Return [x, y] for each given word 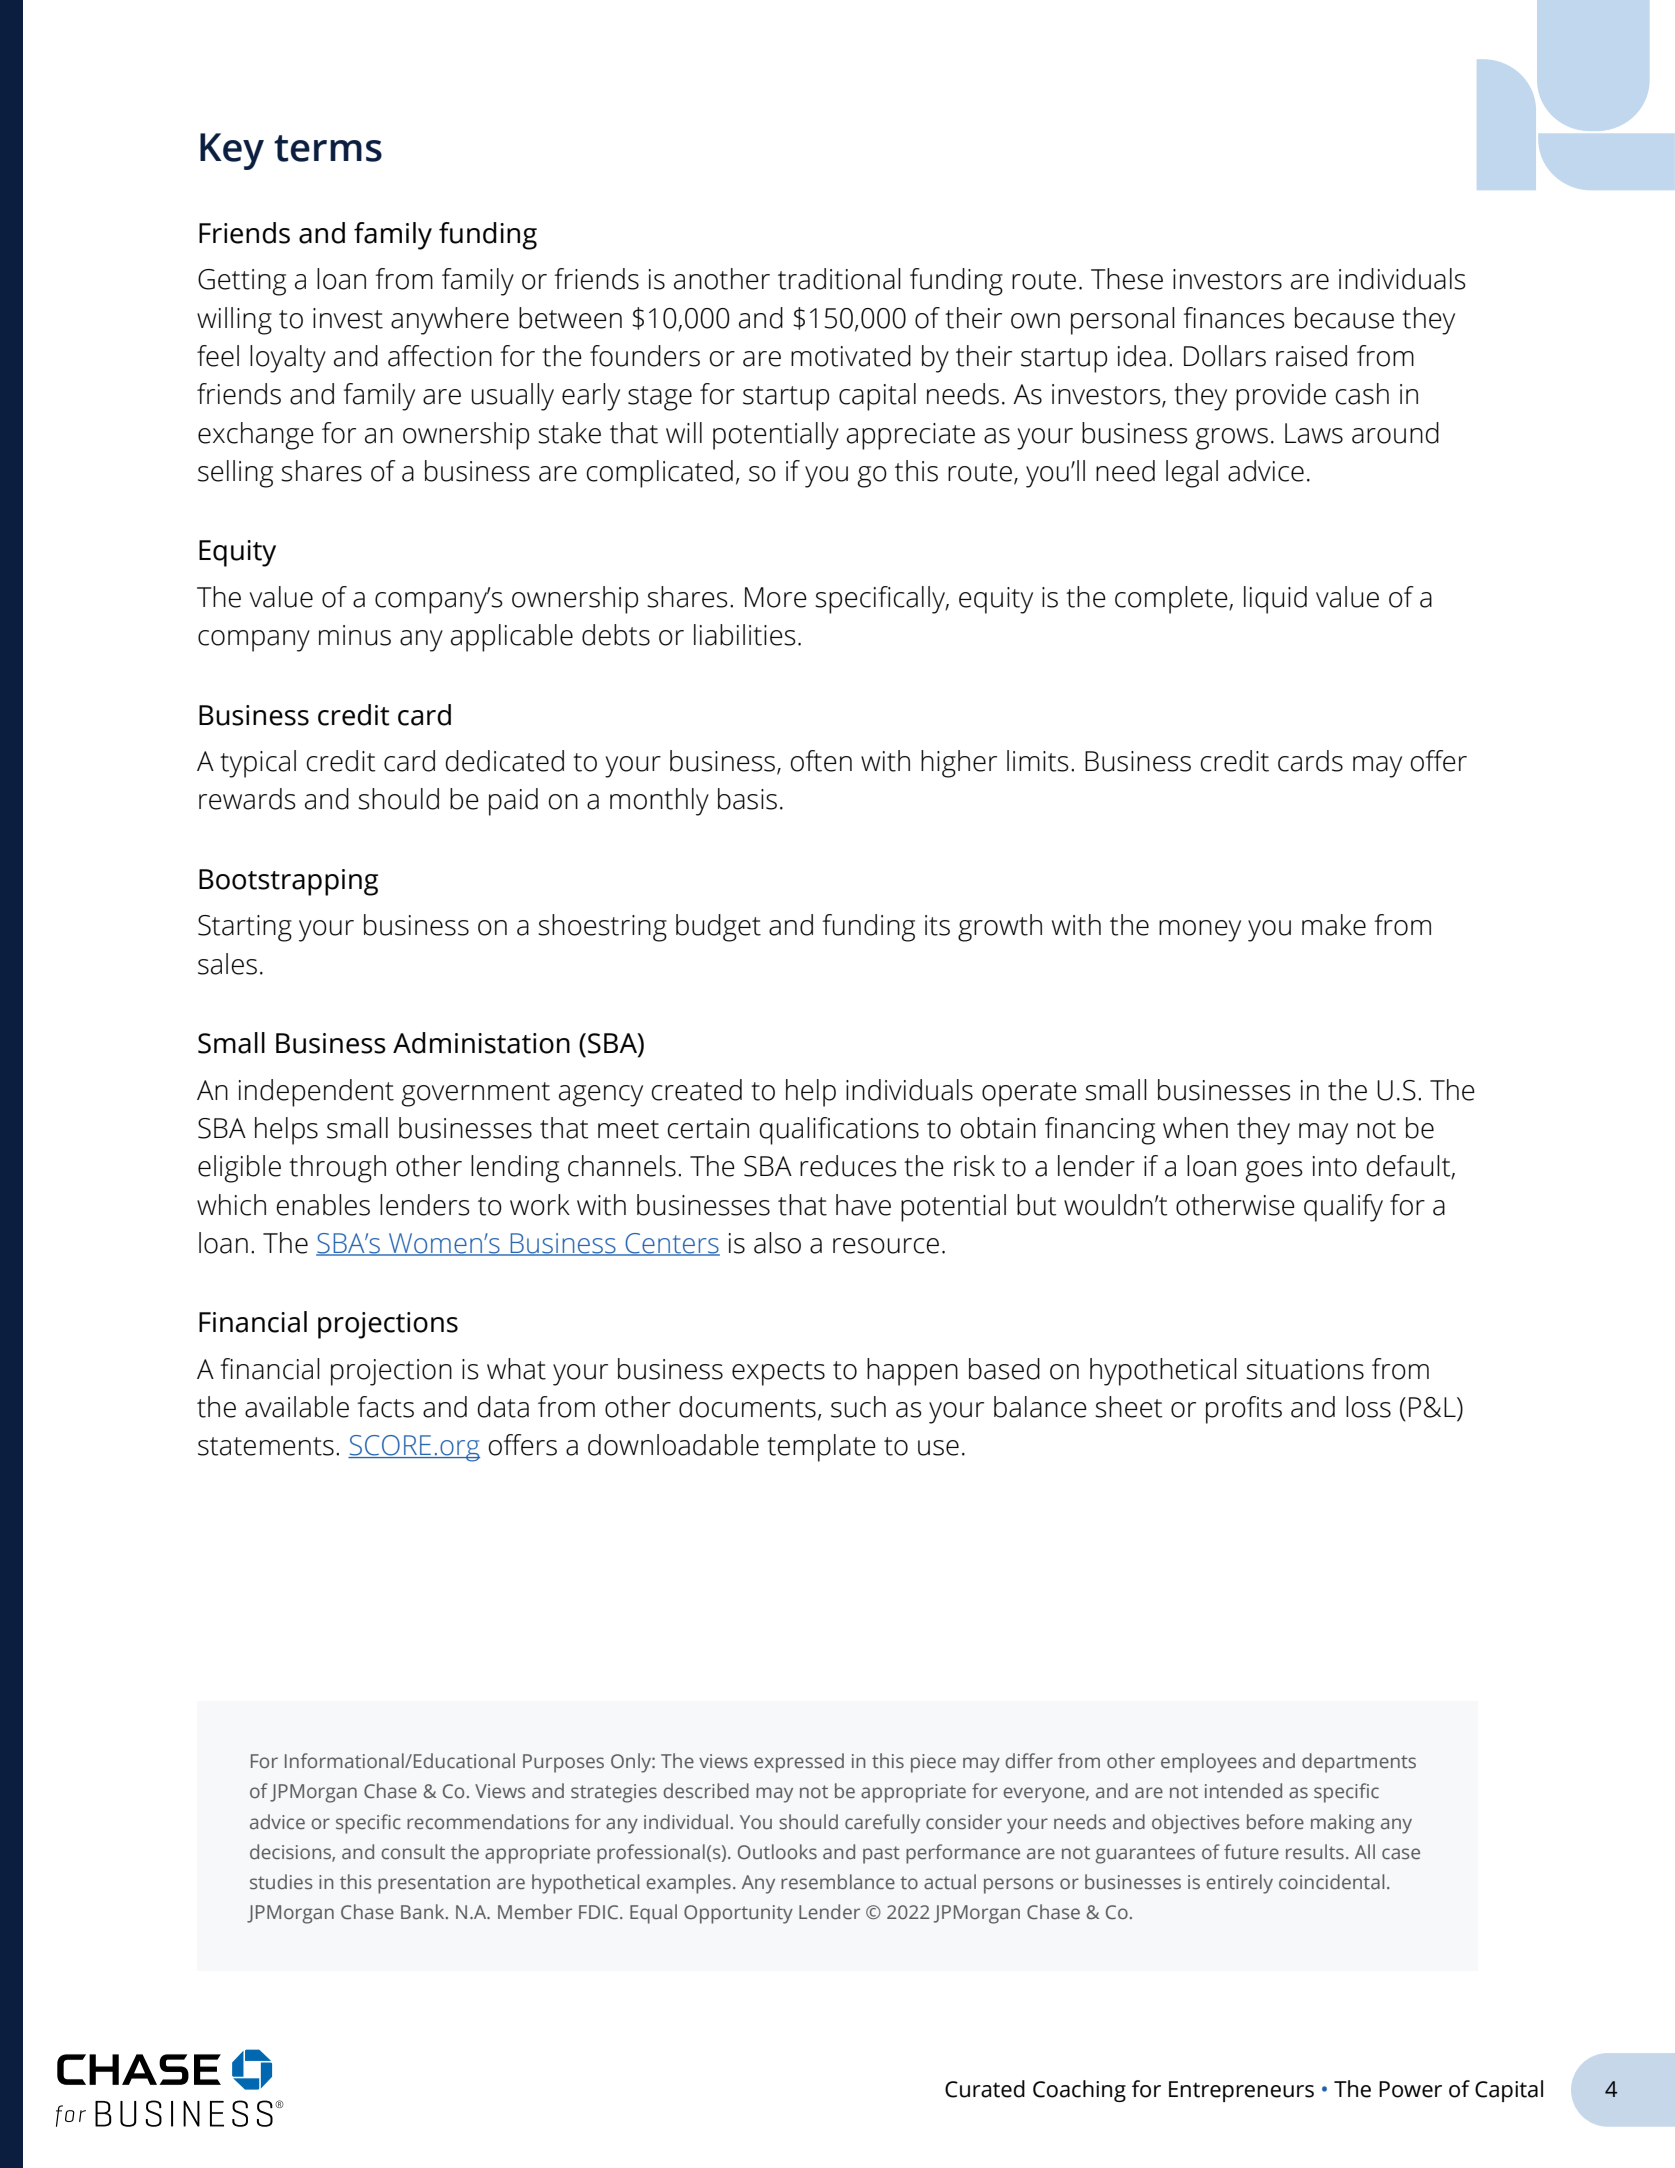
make [1334, 925]
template [821, 1448]
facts [385, 1407]
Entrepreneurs [1241, 2091]
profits [1244, 1410]
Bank [424, 1912]
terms [328, 148]
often [821, 761]
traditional [839, 279]
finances [1234, 318]
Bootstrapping [288, 882]
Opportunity [738, 1914]
